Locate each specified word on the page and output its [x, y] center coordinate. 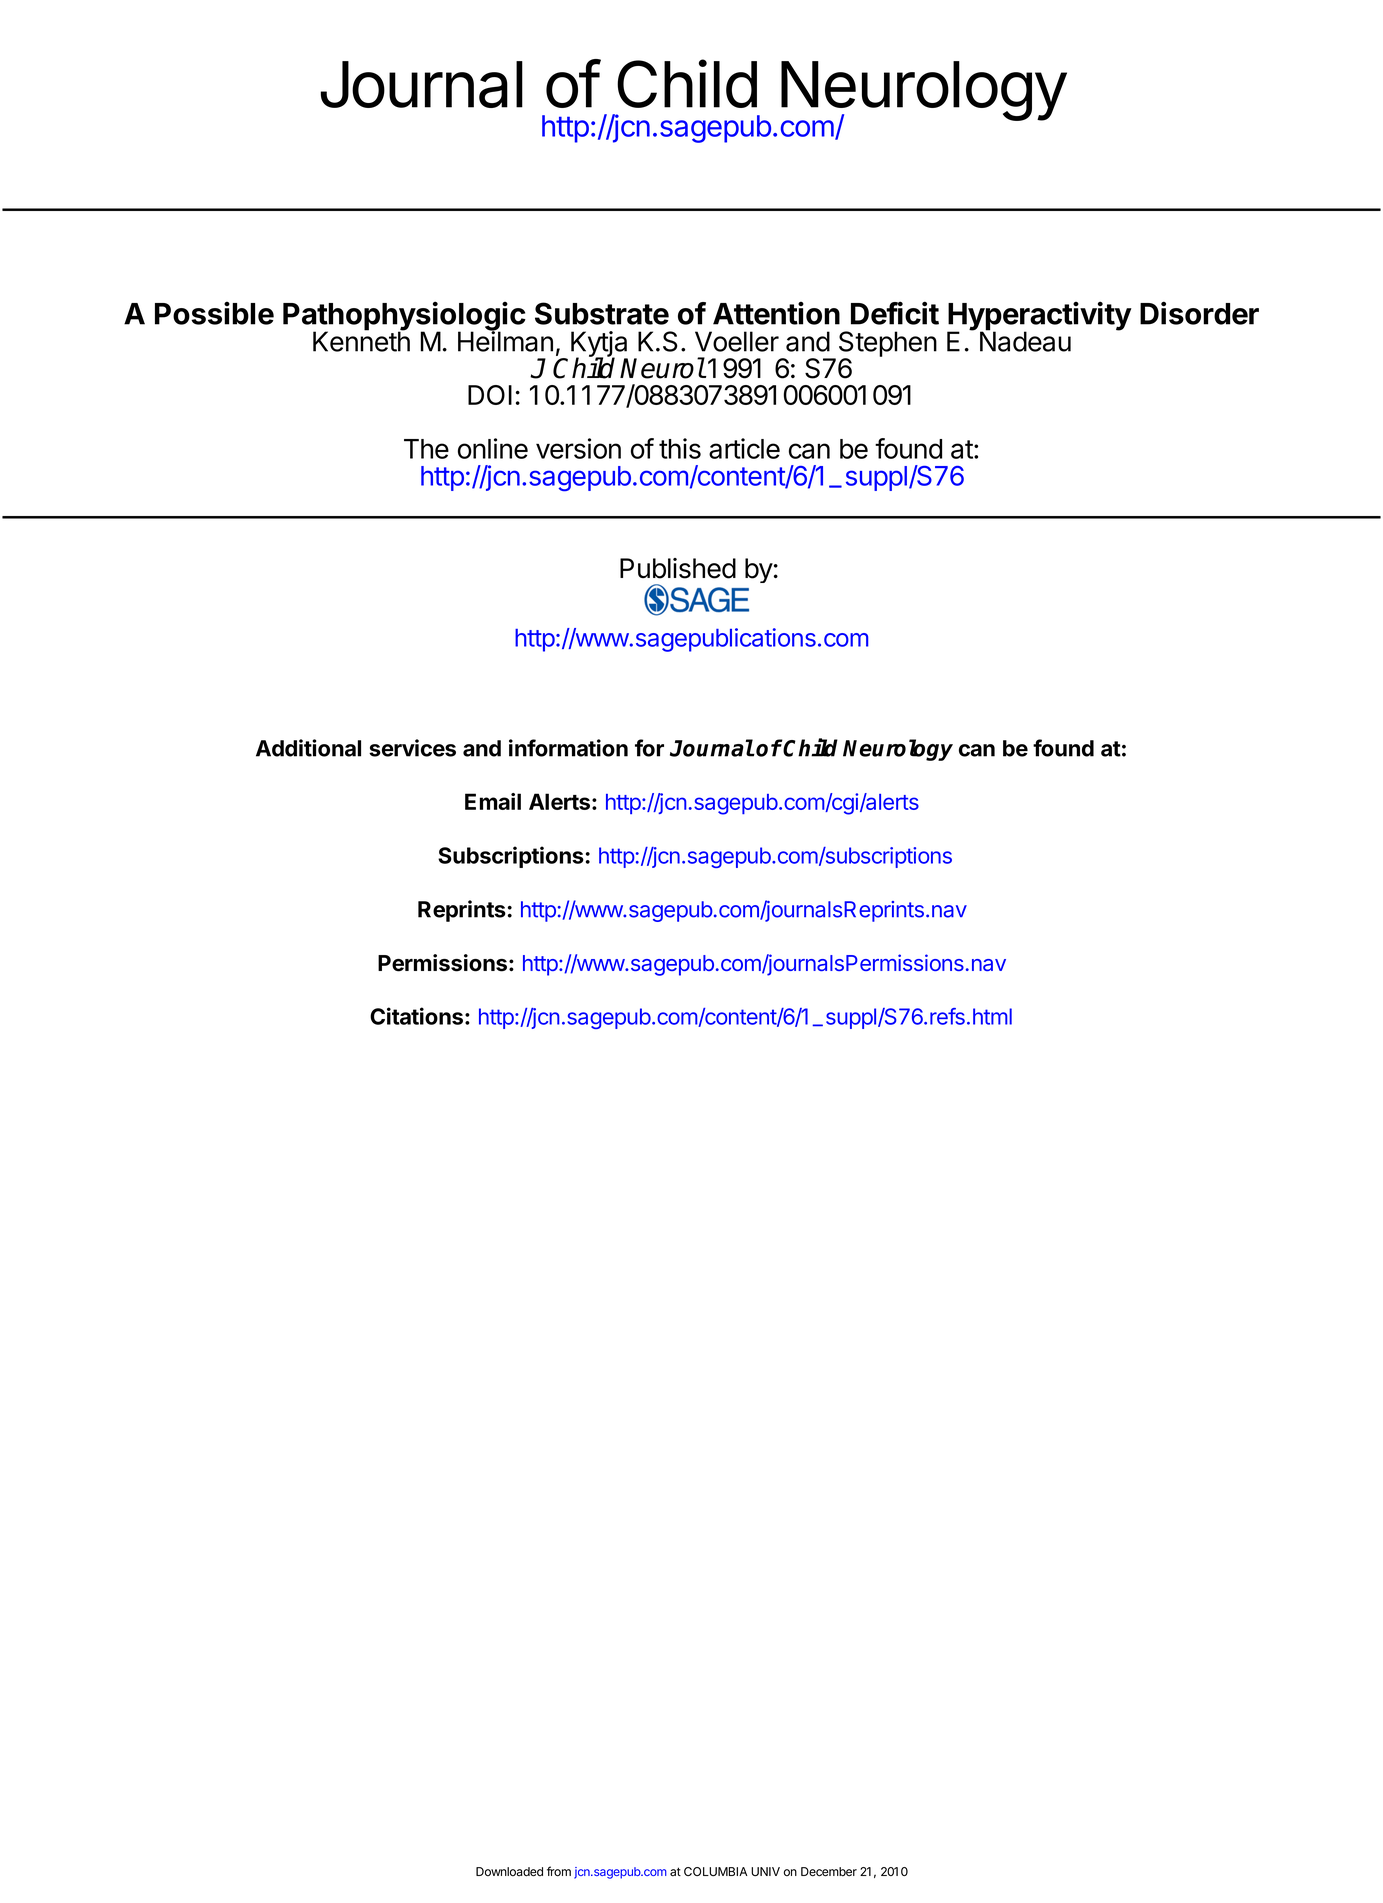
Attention [776, 313]
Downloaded [509, 1872]
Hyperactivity [1039, 317]
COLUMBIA [716, 1871]
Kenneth [361, 341]
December [829, 1872]
